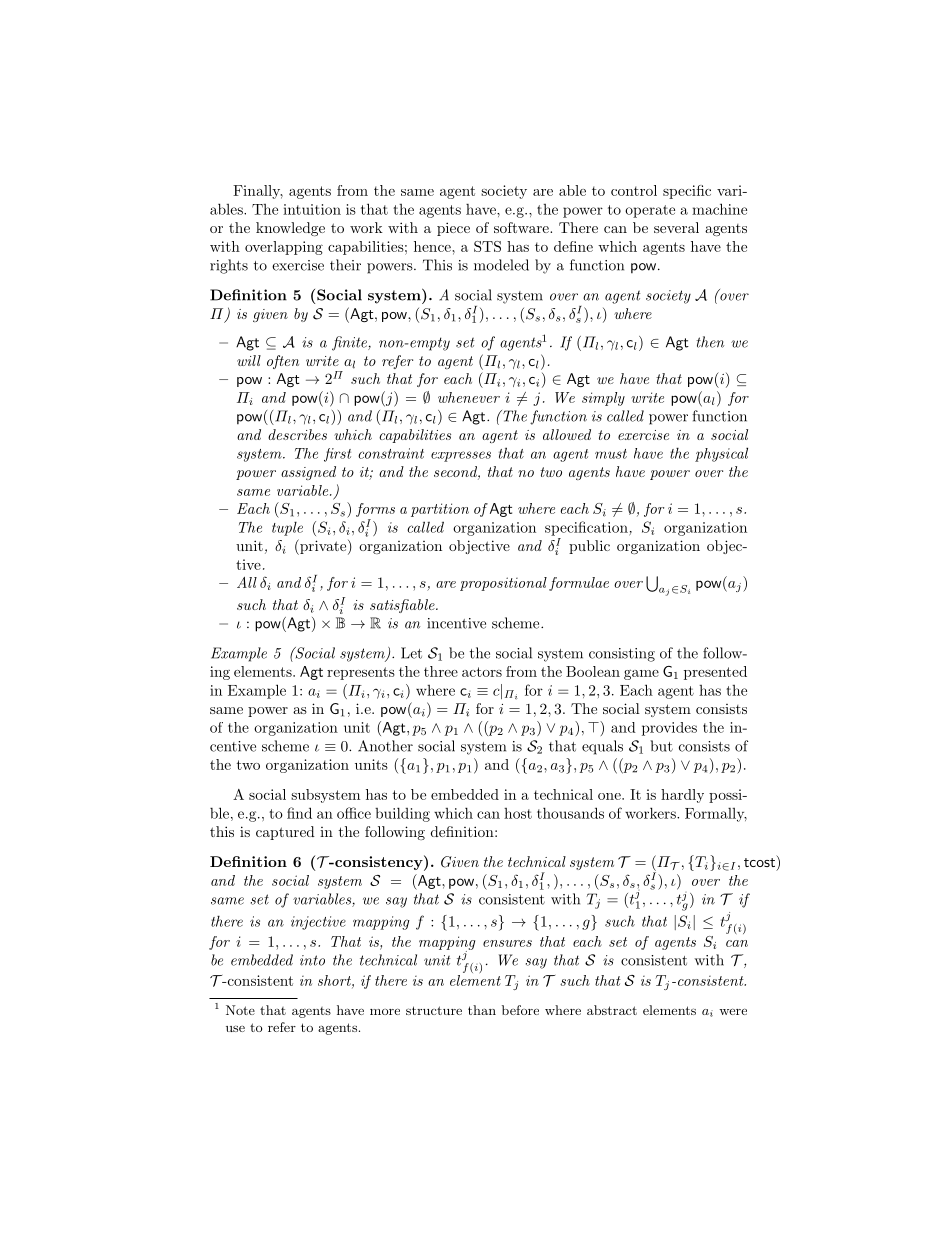 The width and height of the document is (952, 1233). Describe the element at coordinates (482, 1010) in the document. I see `than` at that location.
